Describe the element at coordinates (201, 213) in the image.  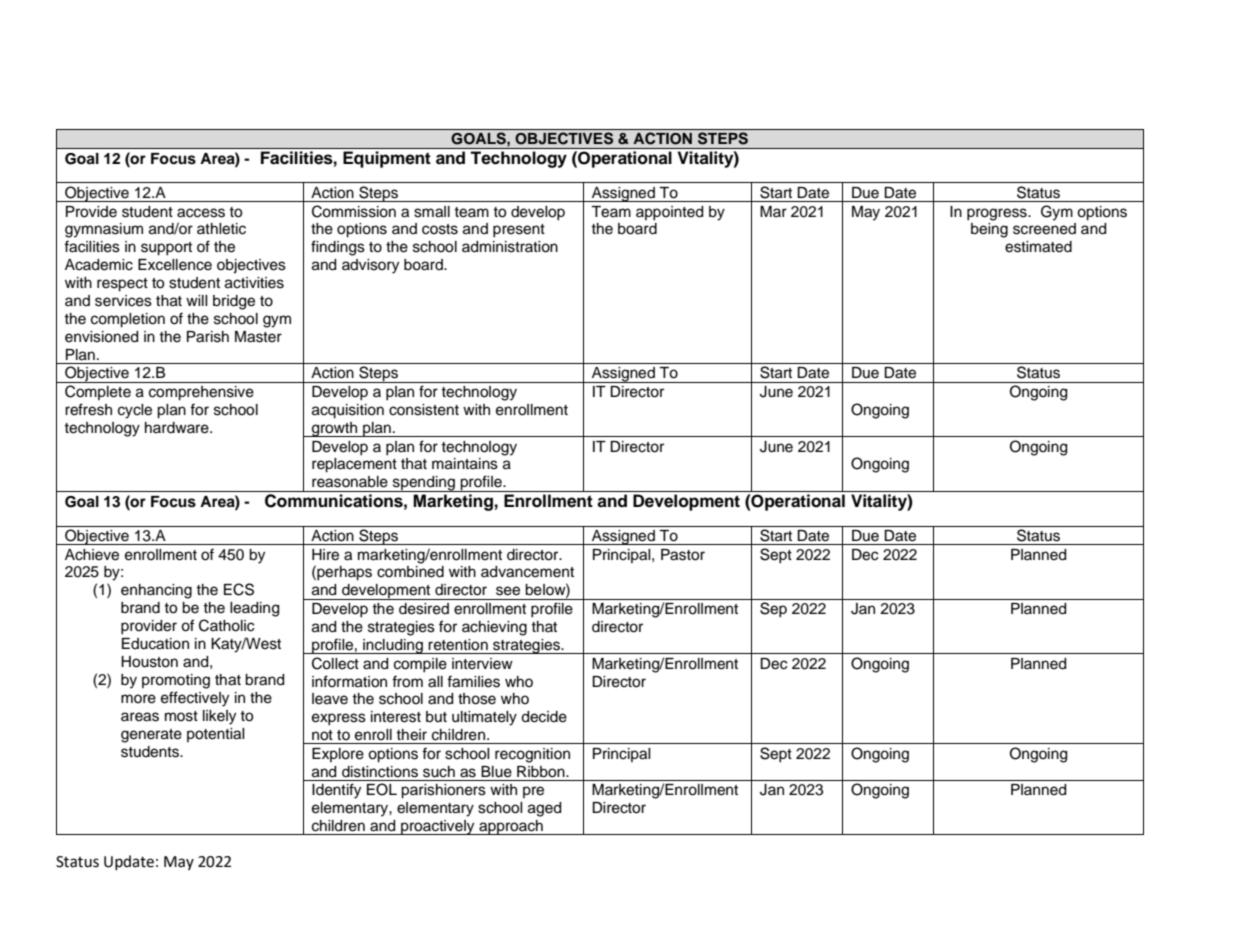
I see `access` at that location.
